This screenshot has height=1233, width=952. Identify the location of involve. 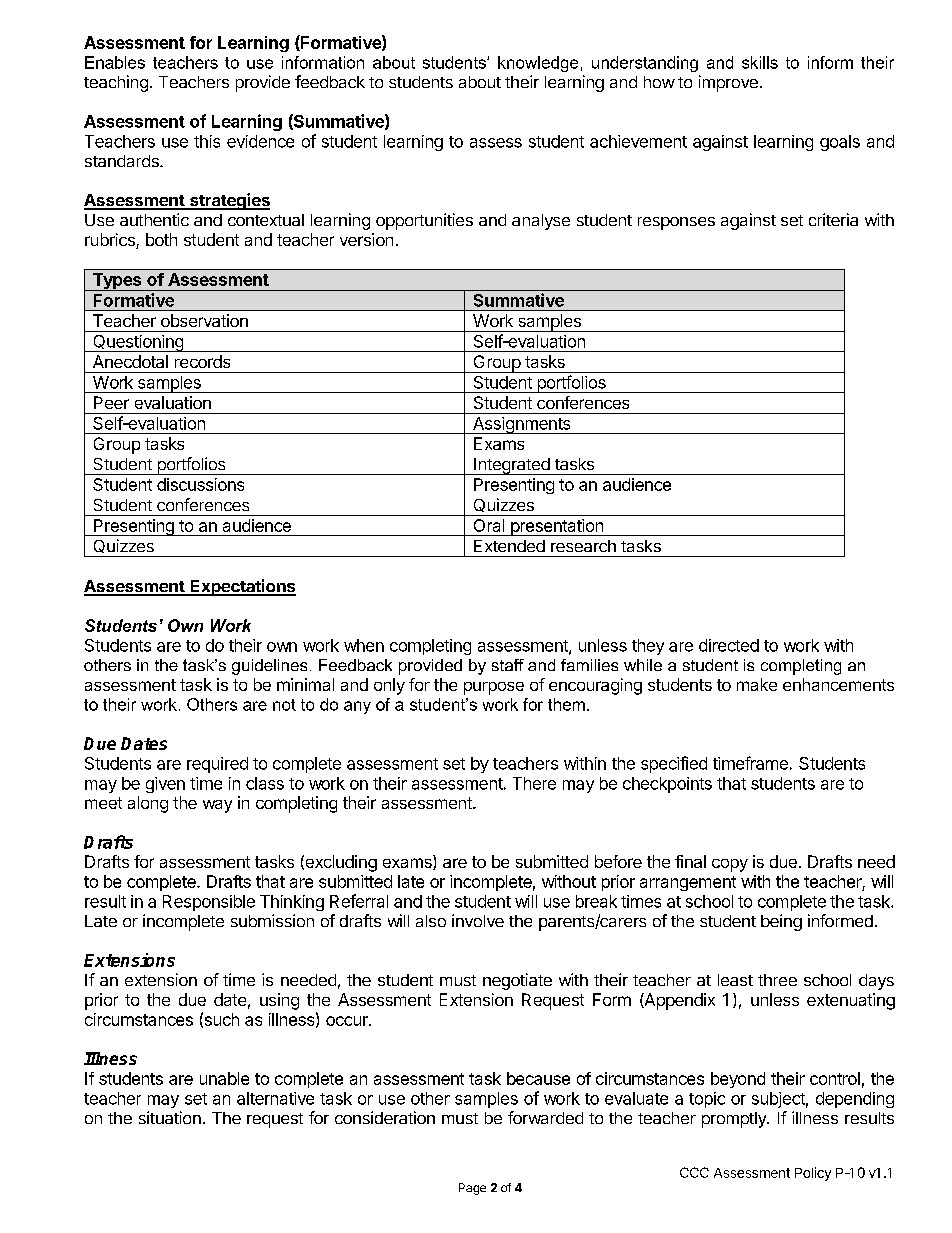
(478, 920).
